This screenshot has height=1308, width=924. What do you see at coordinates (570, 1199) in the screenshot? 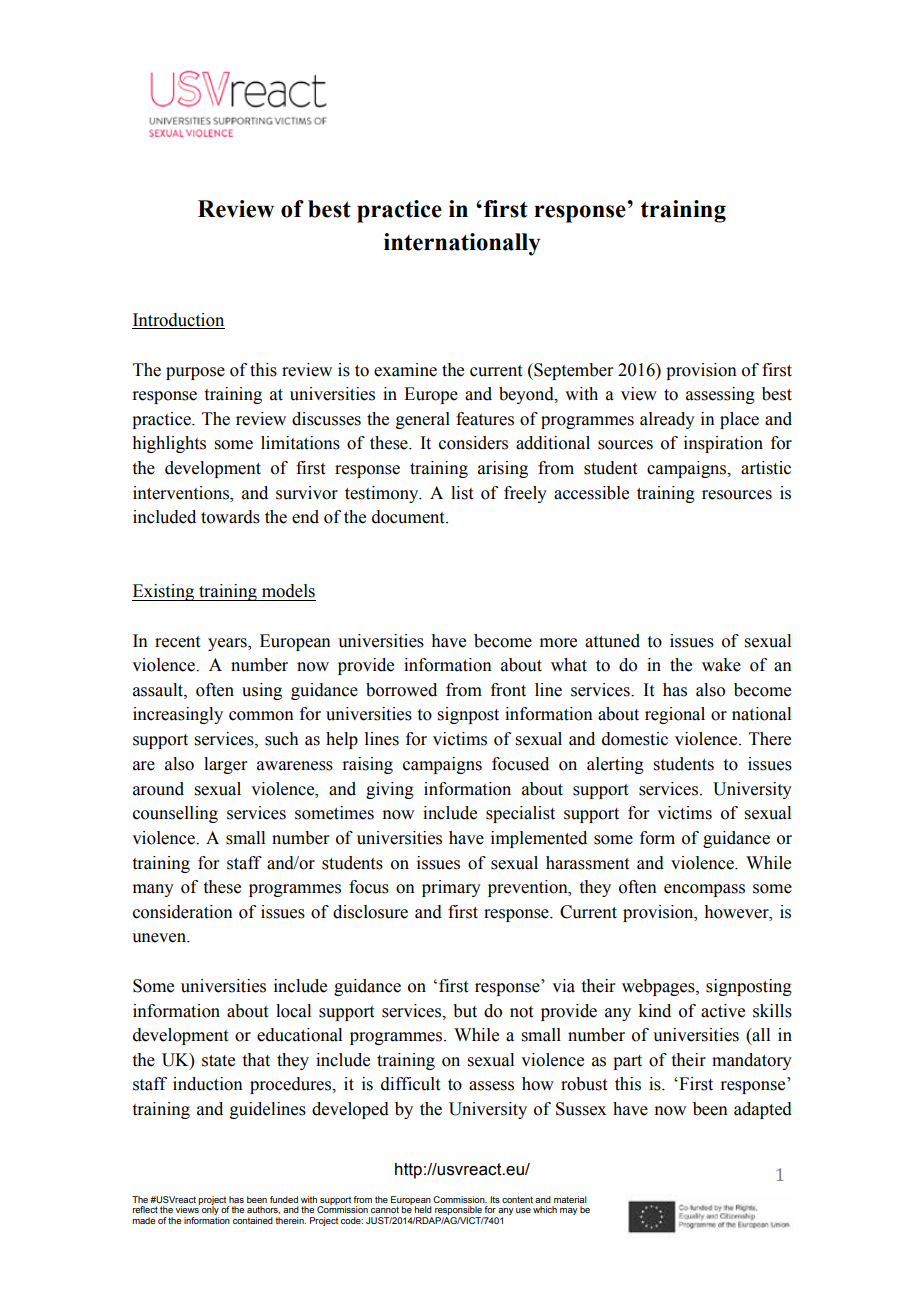
I see `material` at bounding box center [570, 1199].
